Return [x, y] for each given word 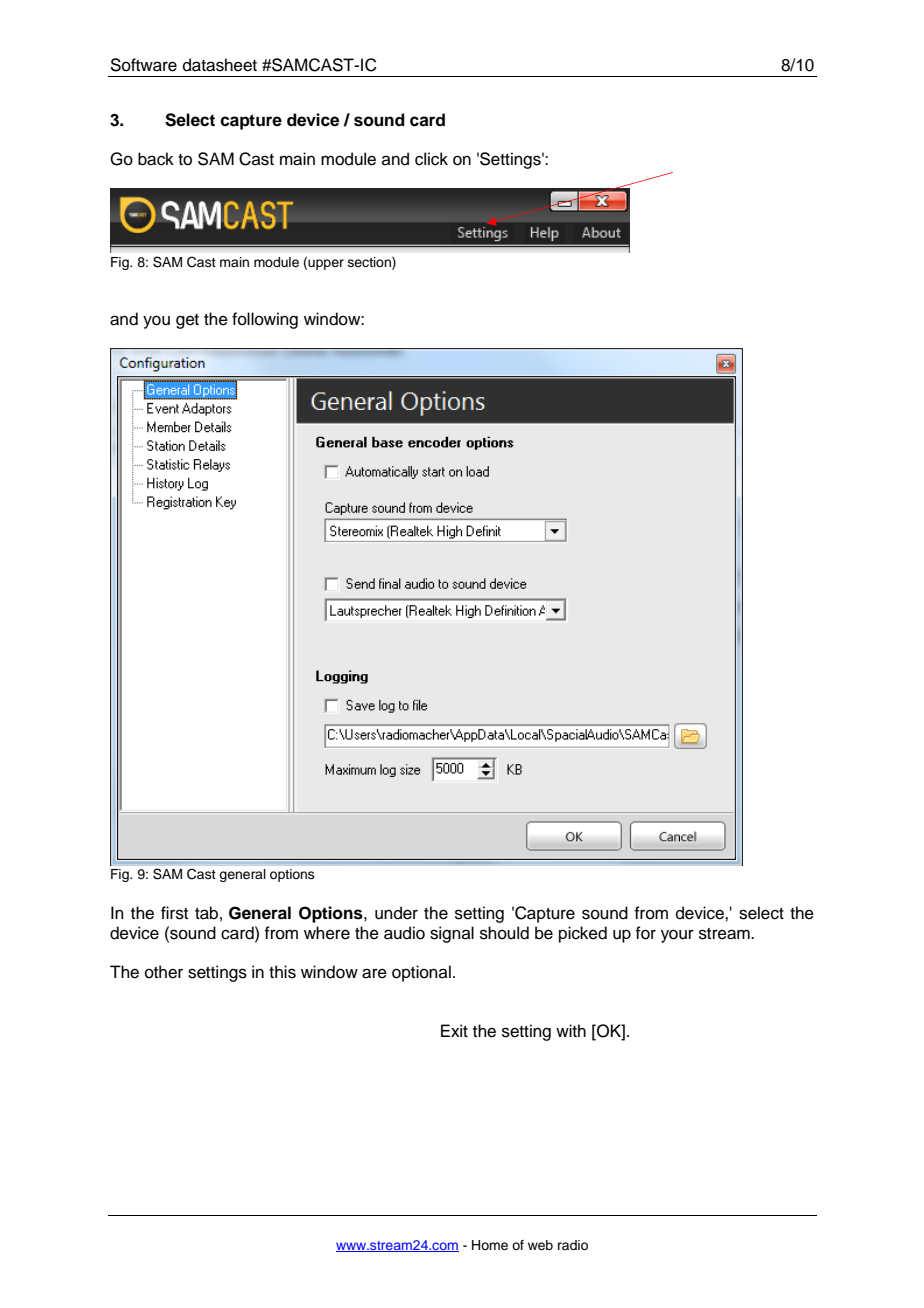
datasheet [220, 65]
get [187, 321]
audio [404, 933]
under [396, 913]
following [265, 320]
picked [583, 934]
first [174, 913]
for [645, 933]
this [282, 972]
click [431, 159]
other [164, 972]
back [156, 159]
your [677, 936]
